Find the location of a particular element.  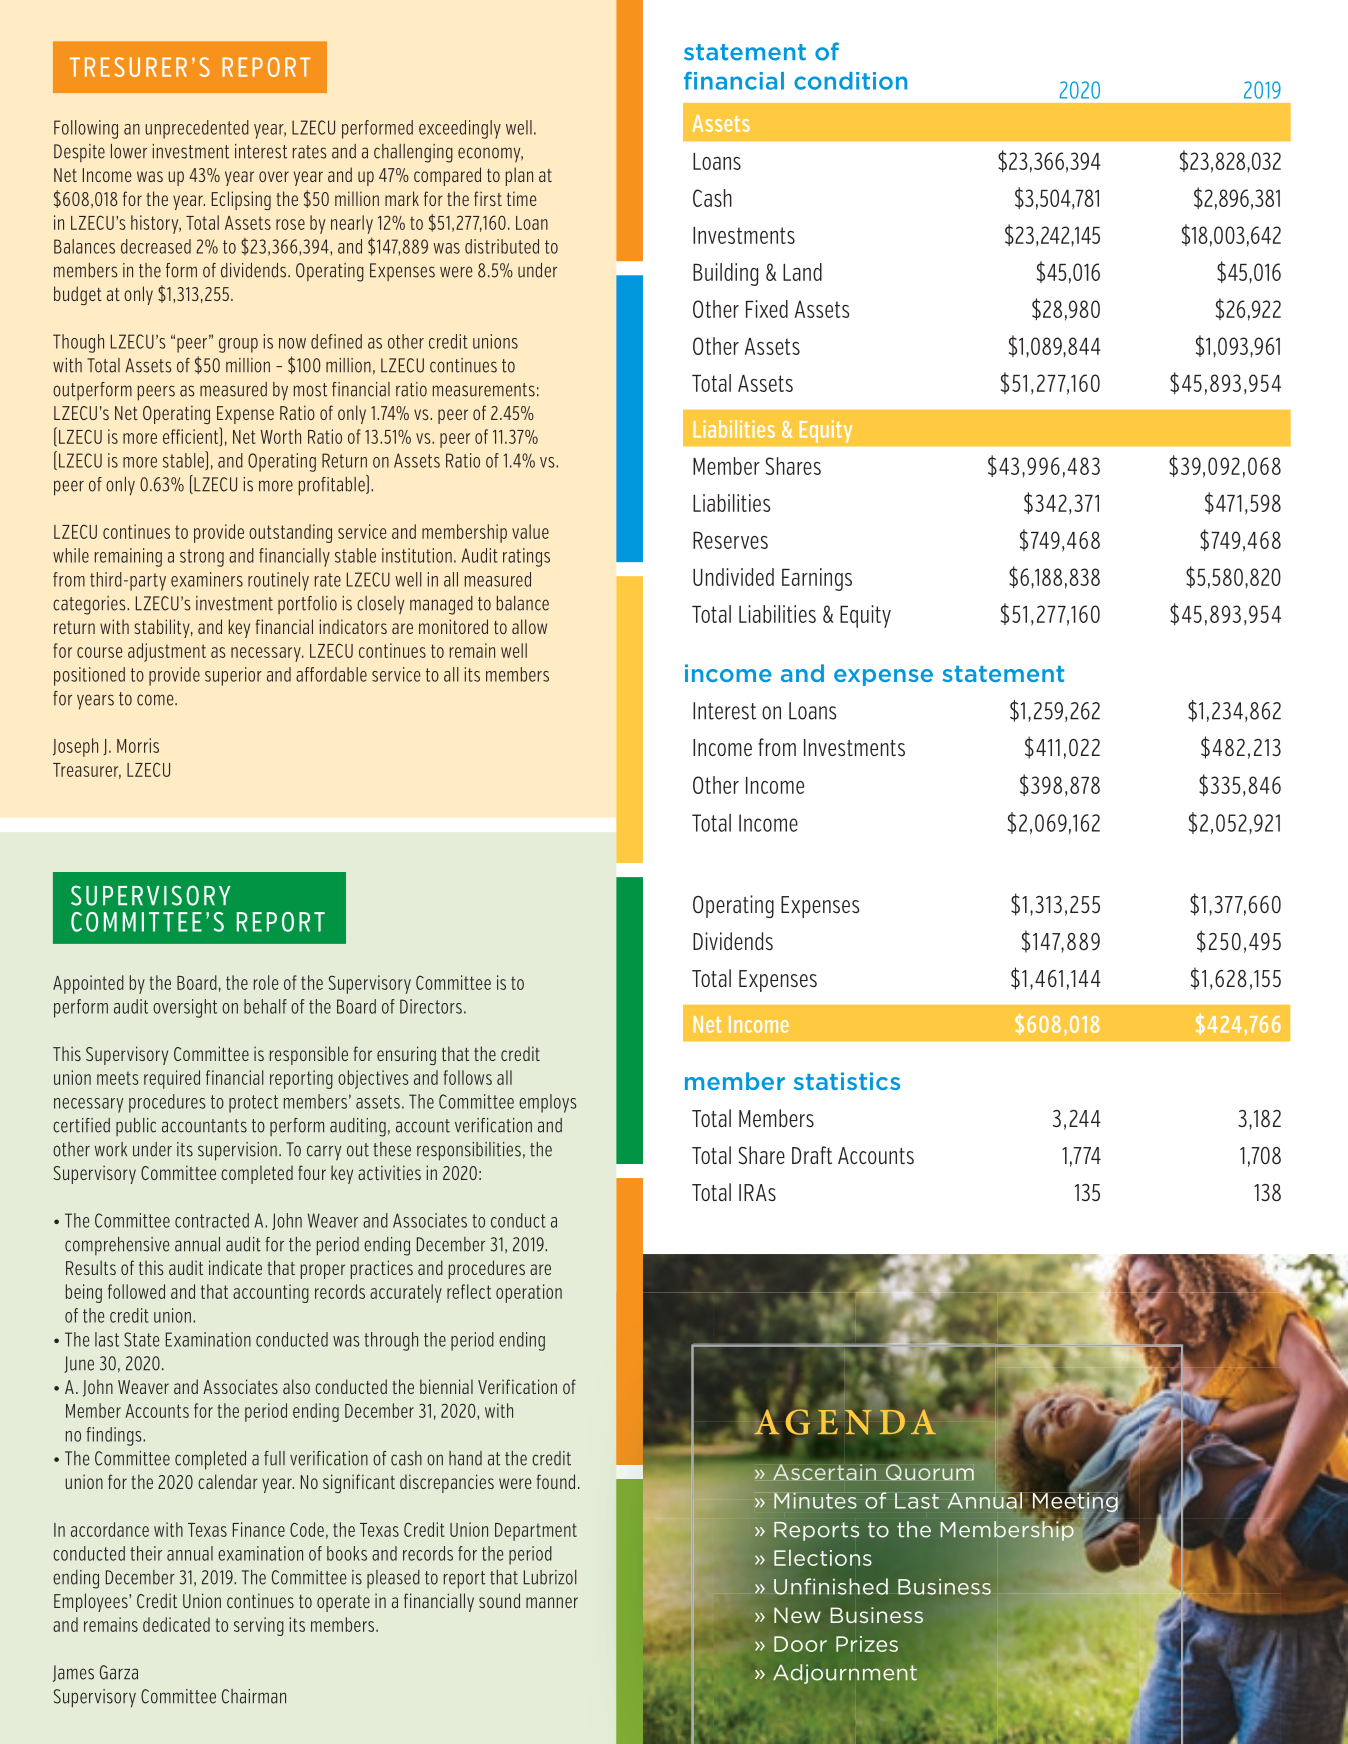

public is located at coordinates (136, 1127).
